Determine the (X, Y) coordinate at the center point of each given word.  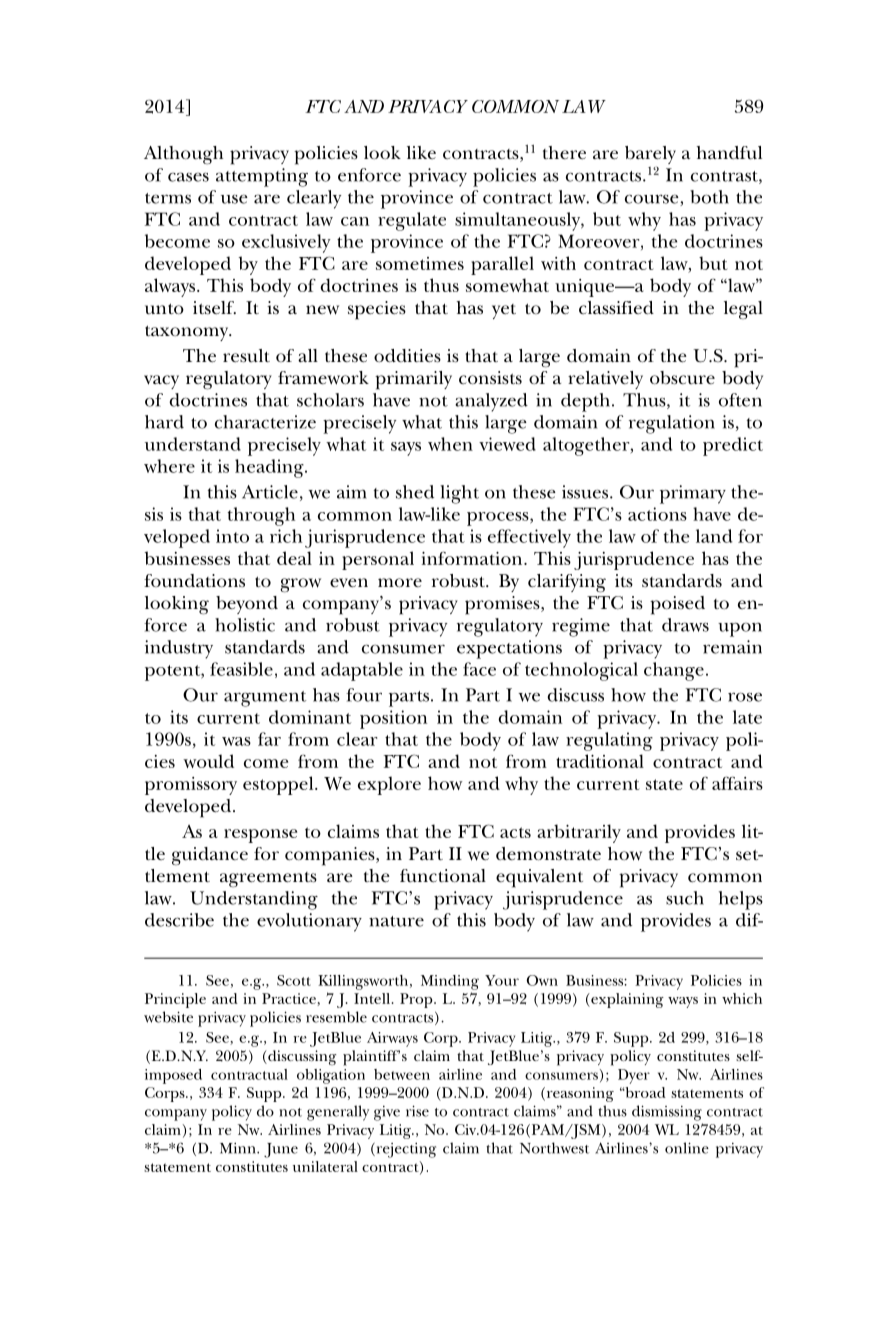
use (234, 199)
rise (417, 1111)
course (653, 200)
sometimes (420, 263)
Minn (239, 1148)
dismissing (667, 1113)
